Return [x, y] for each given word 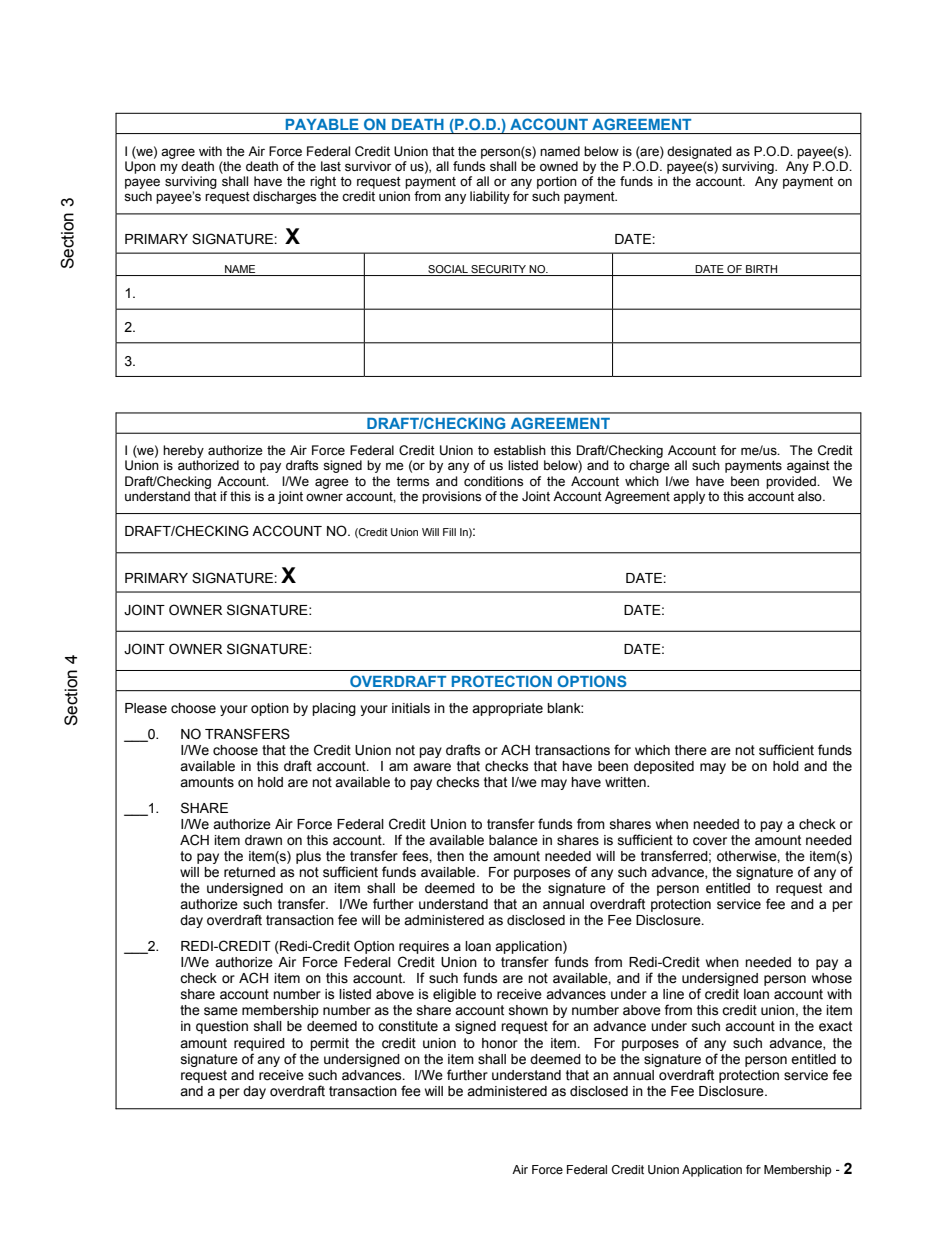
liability [490, 197]
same [221, 1011]
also [811, 496]
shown [528, 1010]
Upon [140, 167]
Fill [449, 532]
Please [146, 708]
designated [699, 152]
